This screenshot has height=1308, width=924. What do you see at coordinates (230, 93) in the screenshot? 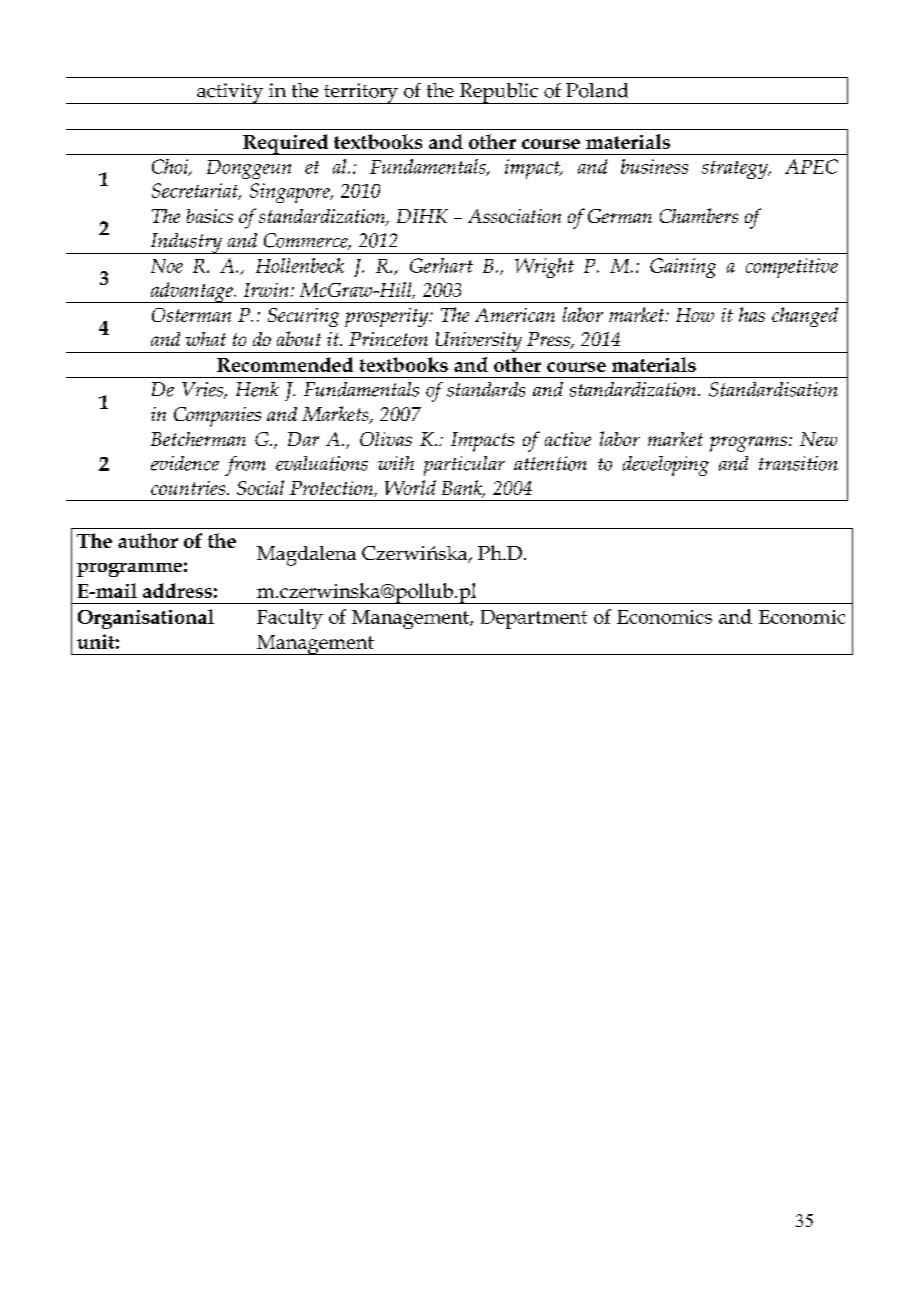
I see `activity` at bounding box center [230, 93].
